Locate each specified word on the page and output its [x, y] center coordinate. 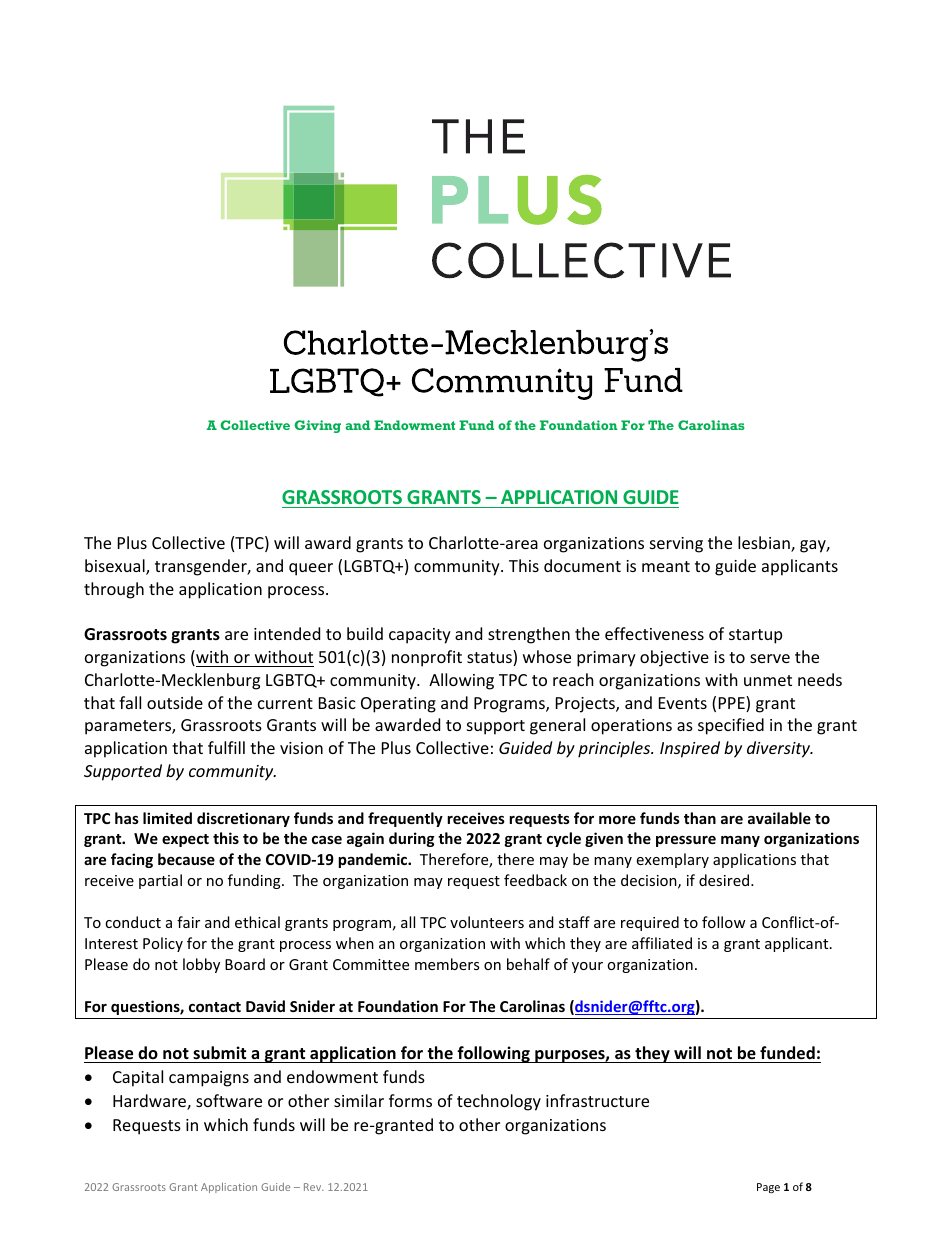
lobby [201, 965]
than [700, 818]
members [447, 964]
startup [755, 636]
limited [167, 818]
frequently [405, 819]
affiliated [662, 943]
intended [287, 633]
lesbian [765, 544]
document [582, 565]
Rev [314, 1187]
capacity [420, 636]
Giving [318, 426]
